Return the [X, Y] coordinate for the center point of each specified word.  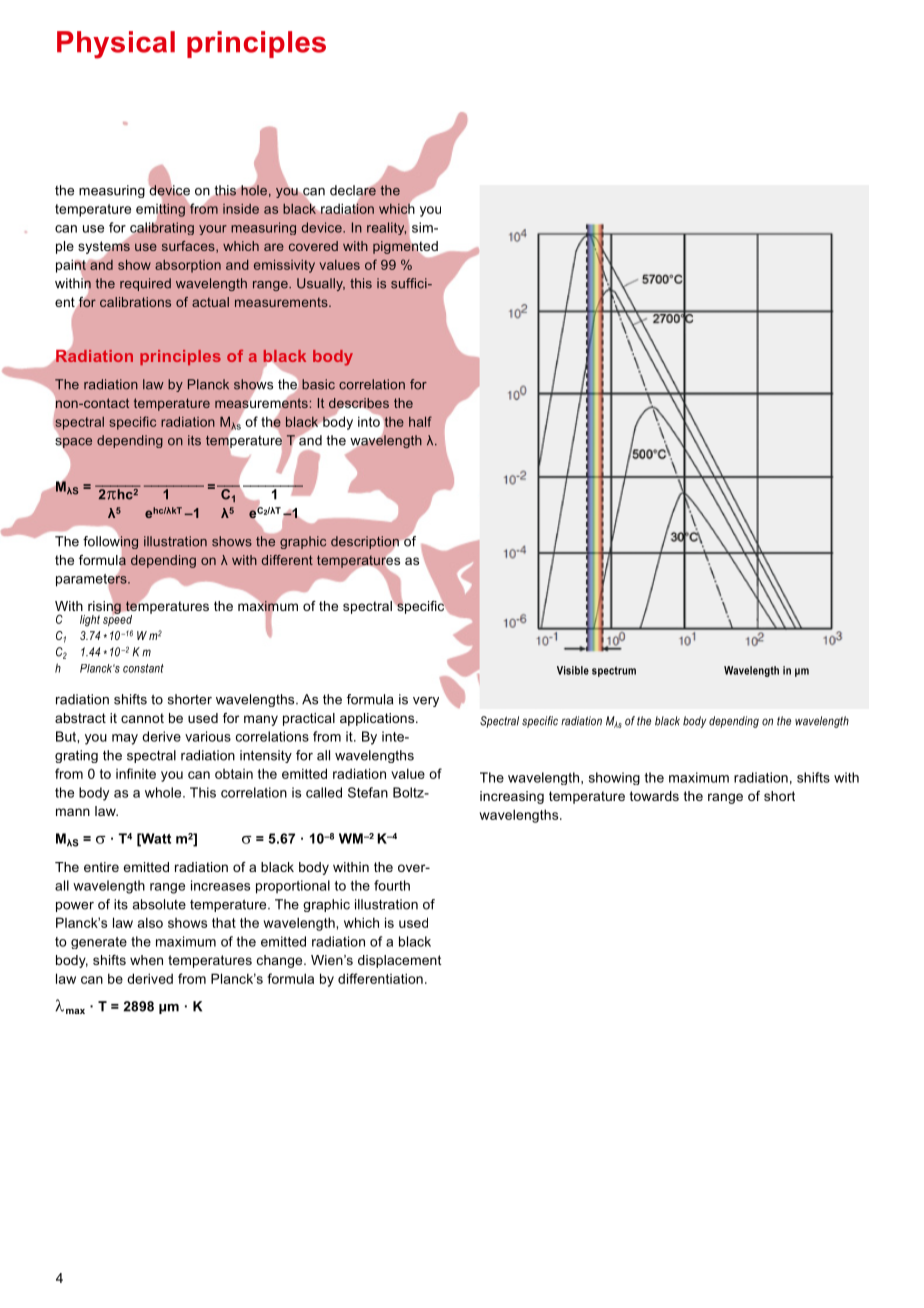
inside [241, 209]
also [150, 922]
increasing [512, 797]
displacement [400, 961]
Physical [116, 45]
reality [386, 228]
